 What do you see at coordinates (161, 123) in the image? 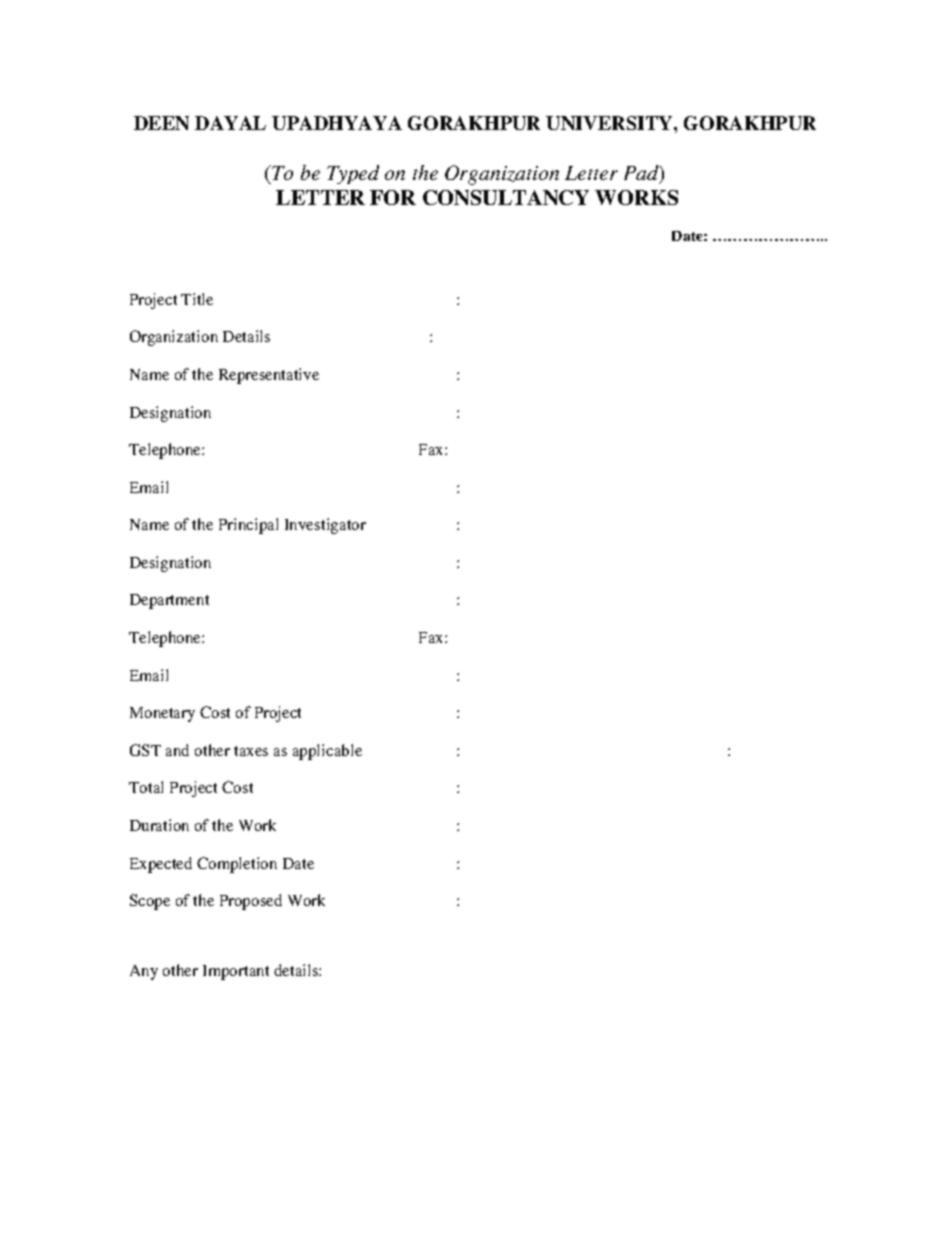
I see `DEEN` at bounding box center [161, 123].
